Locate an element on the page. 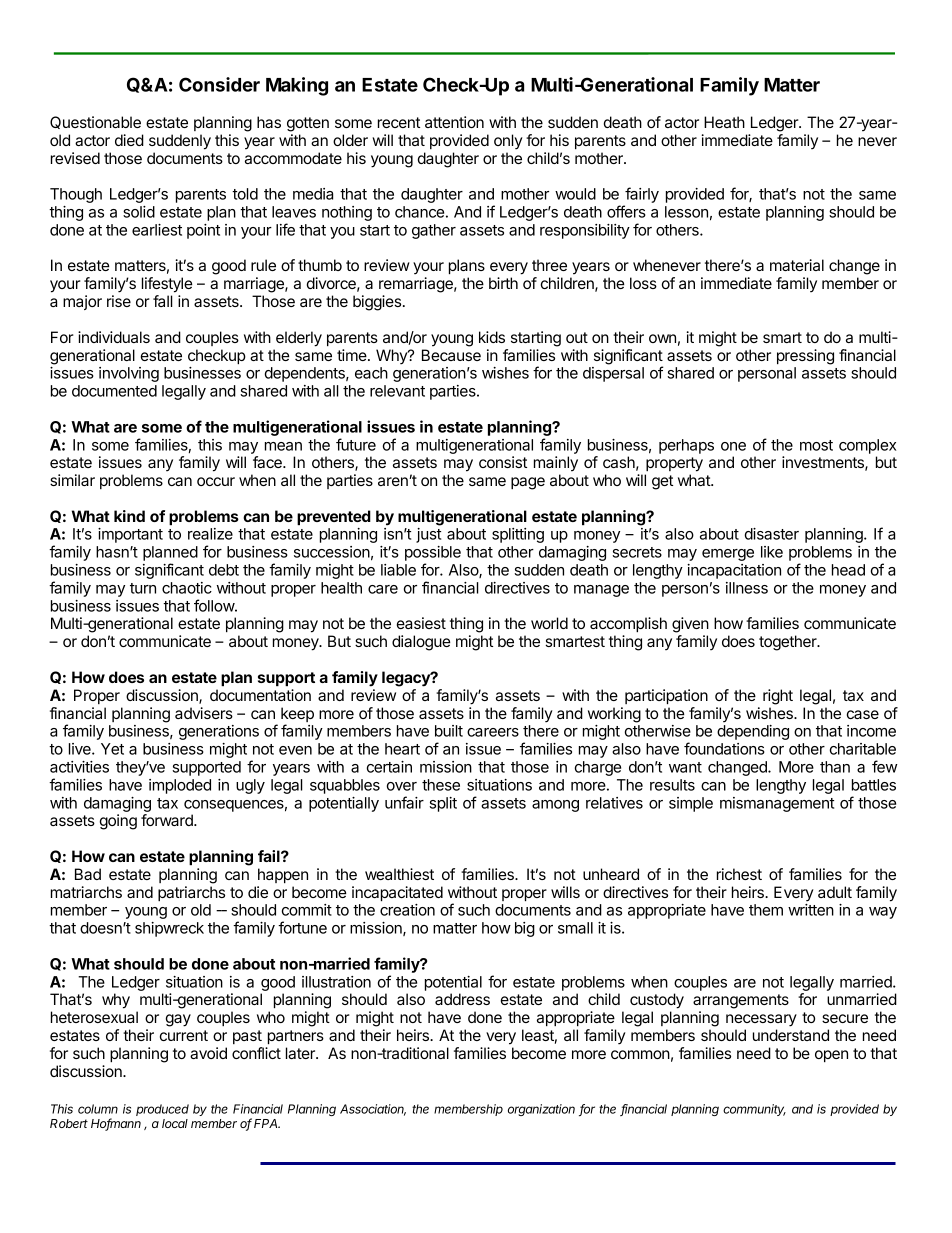 This image has height=1233, width=952. organization is located at coordinates (541, 1110).
